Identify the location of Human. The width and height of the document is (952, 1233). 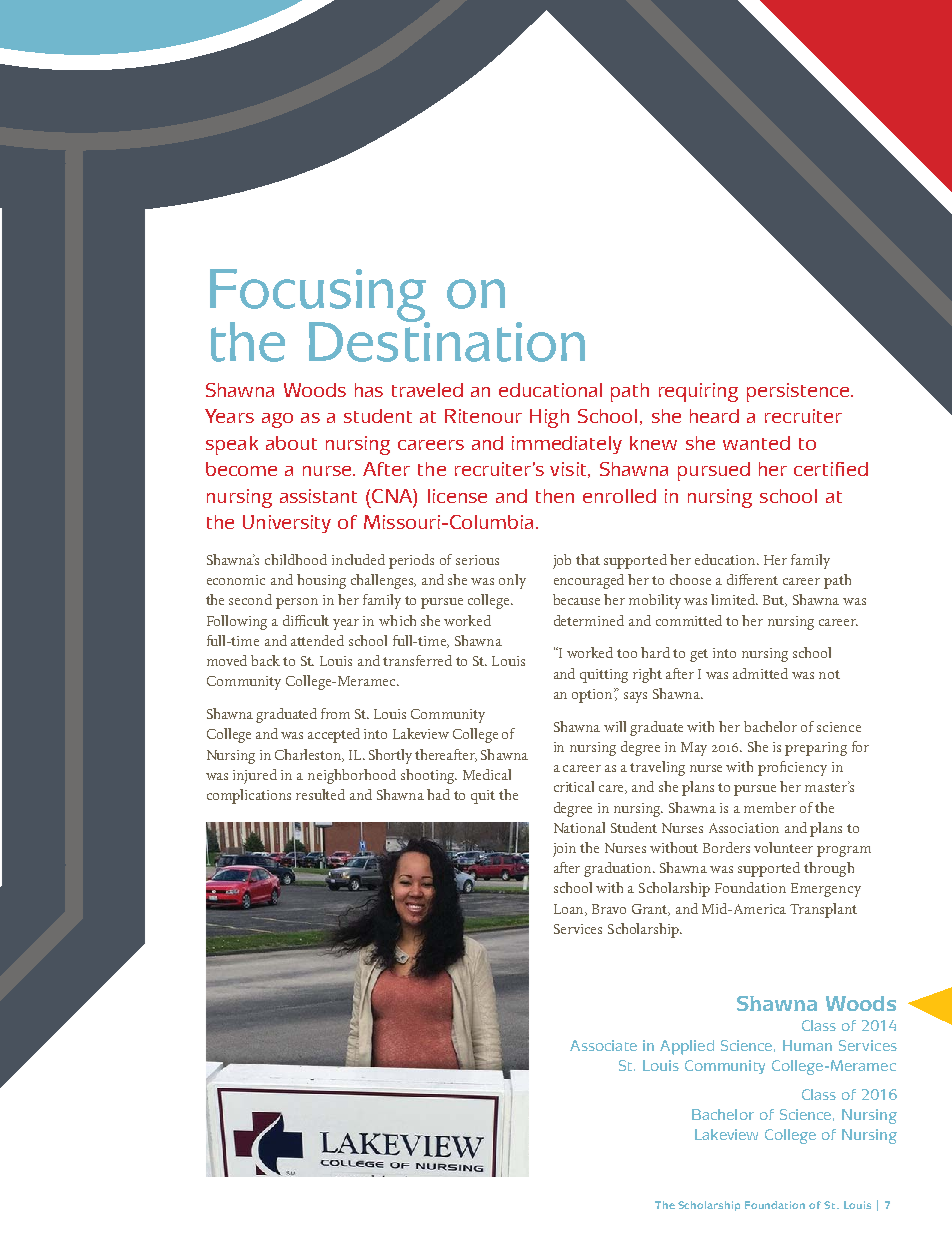
(807, 1045).
